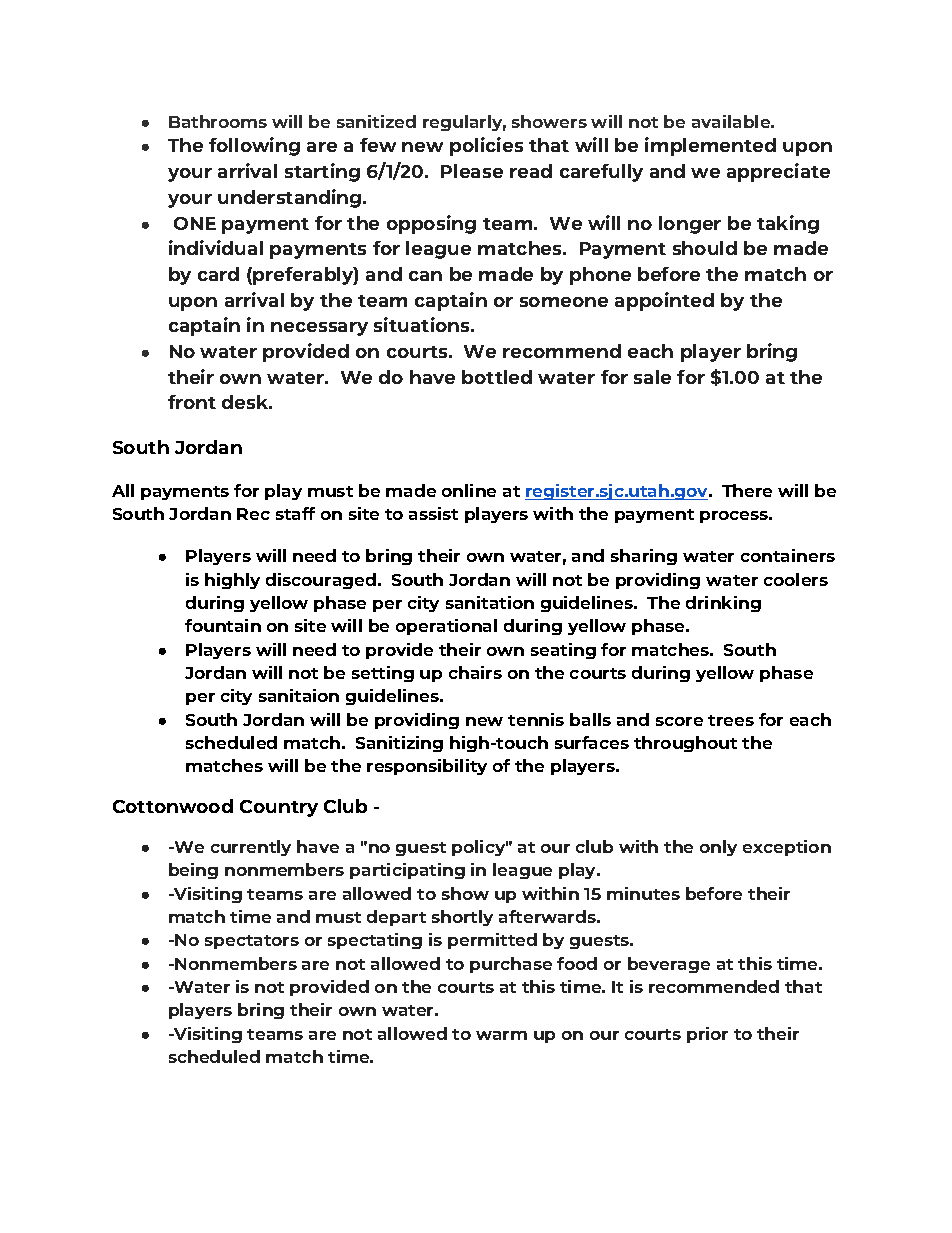 This screenshot has height=1233, width=952. I want to click on implemented, so click(710, 146).
